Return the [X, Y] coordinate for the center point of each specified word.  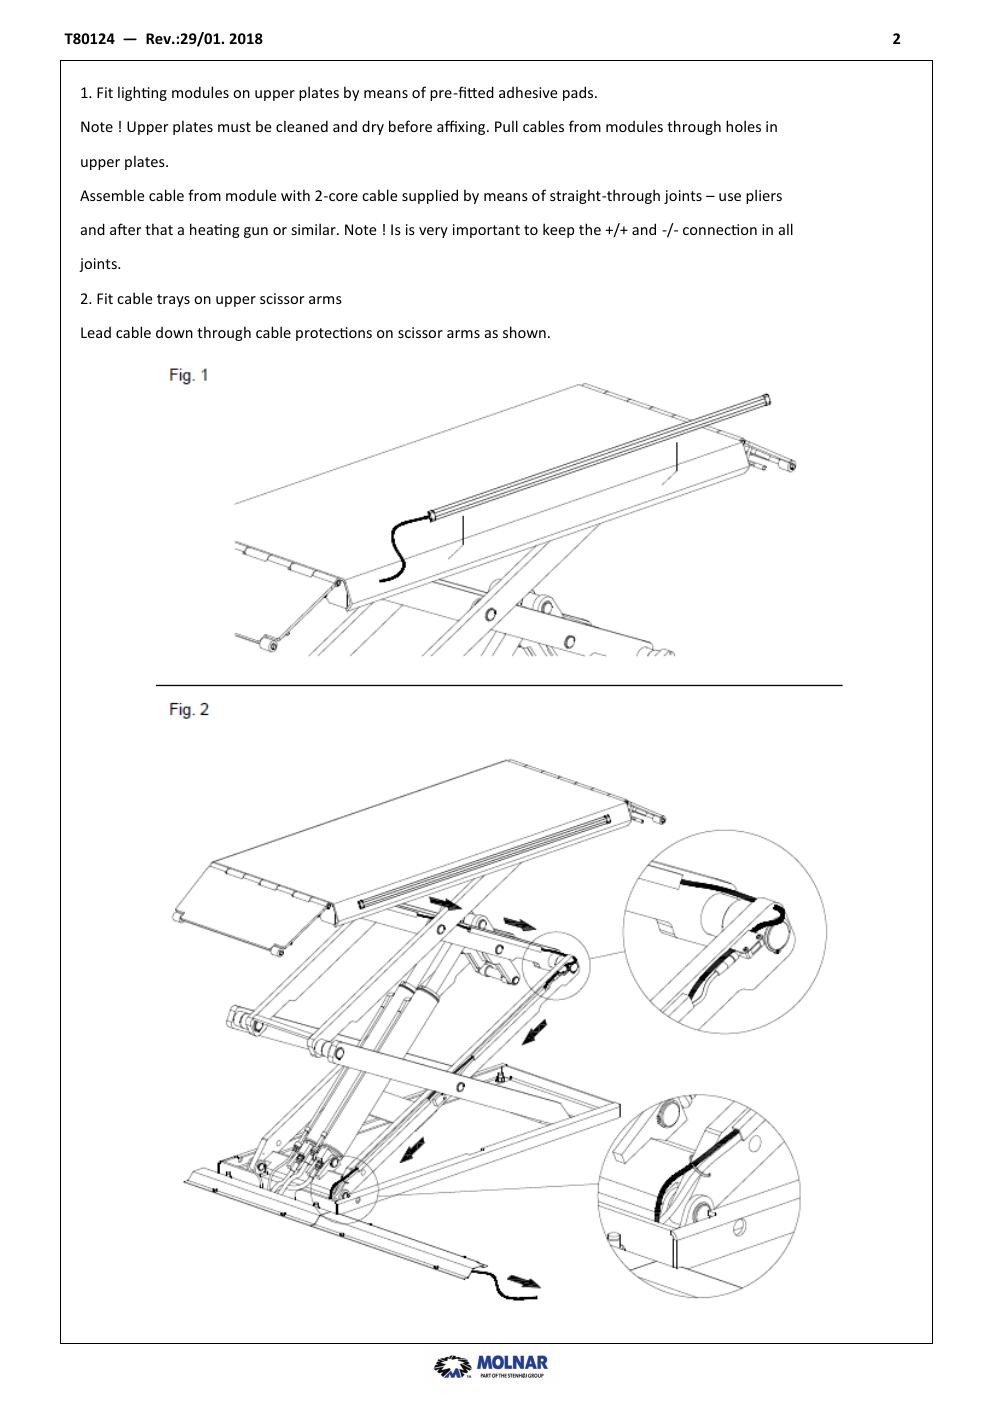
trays [173, 300]
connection [720, 229]
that [159, 229]
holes [743, 126]
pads [579, 93]
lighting [142, 93]
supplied [430, 196]
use [730, 197]
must [234, 127]
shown [524, 332]
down [174, 332]
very [433, 232]
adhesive [528, 92]
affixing [462, 127]
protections [334, 334]
